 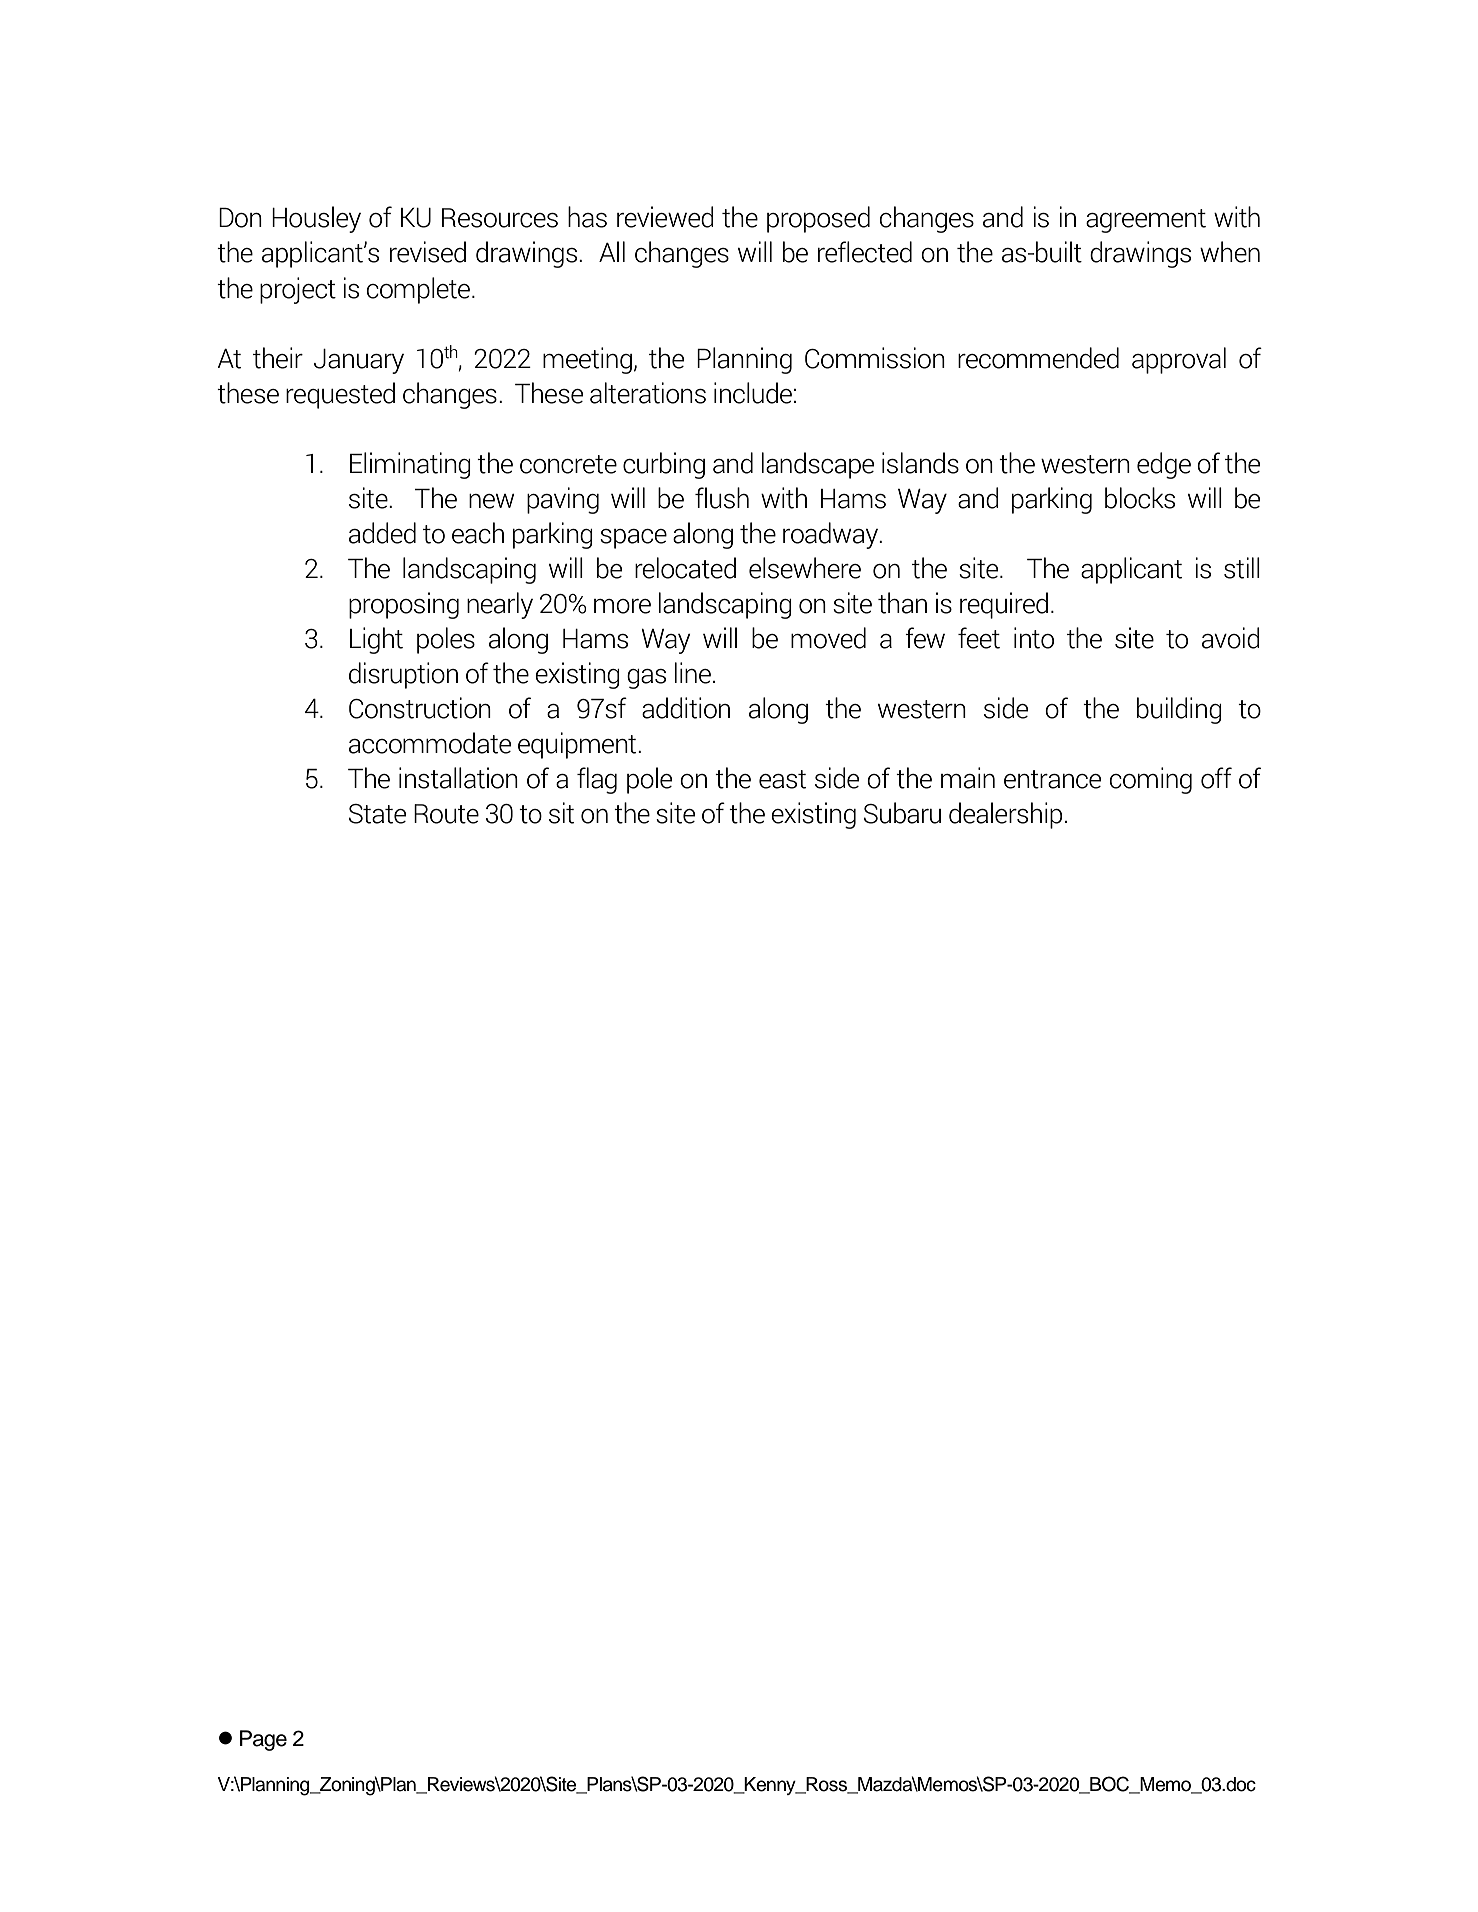 What do you see at coordinates (458, 778) in the page?
I see `installation` at bounding box center [458, 778].
